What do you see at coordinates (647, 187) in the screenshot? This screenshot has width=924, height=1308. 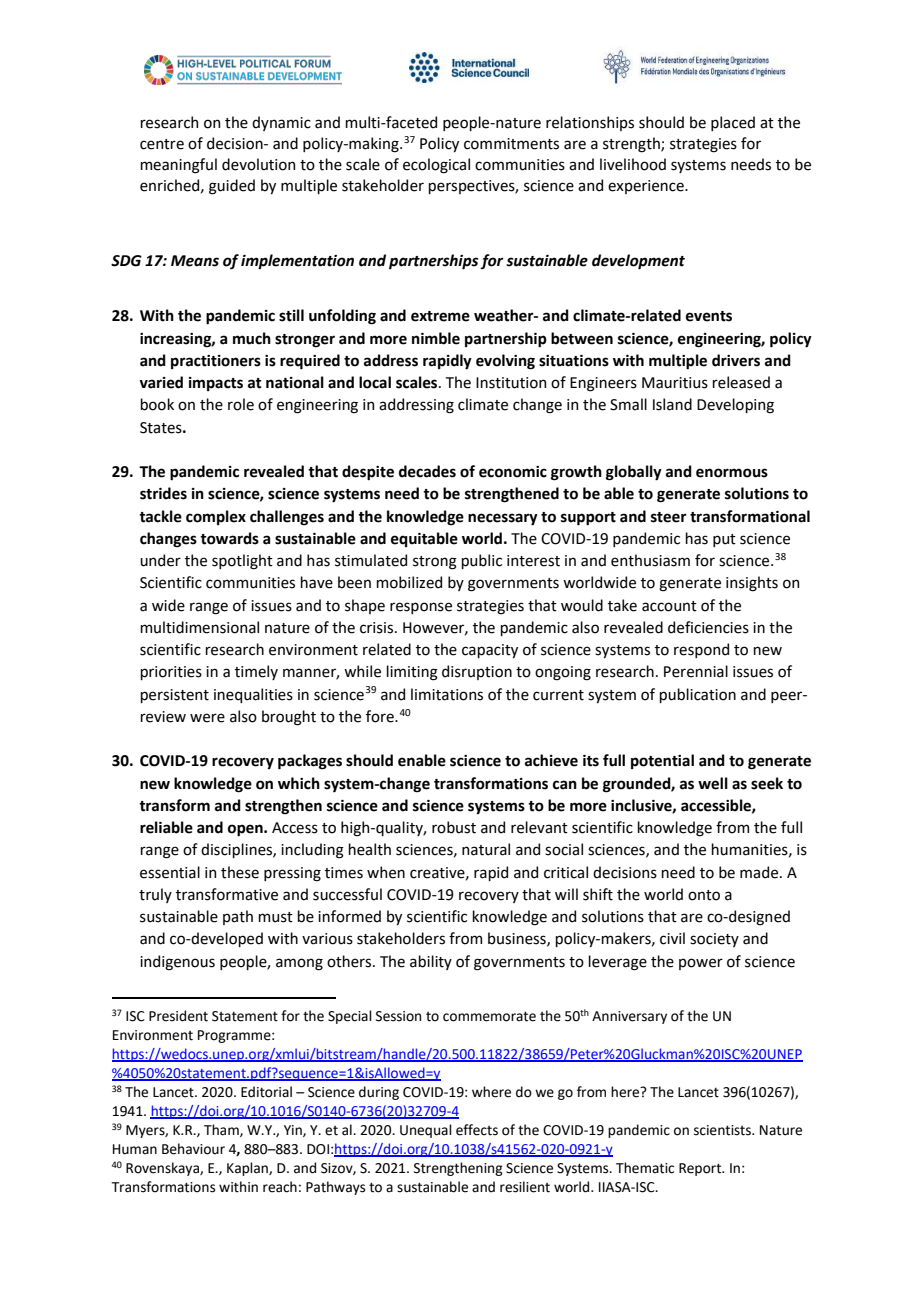 I see `experience` at bounding box center [647, 187].
